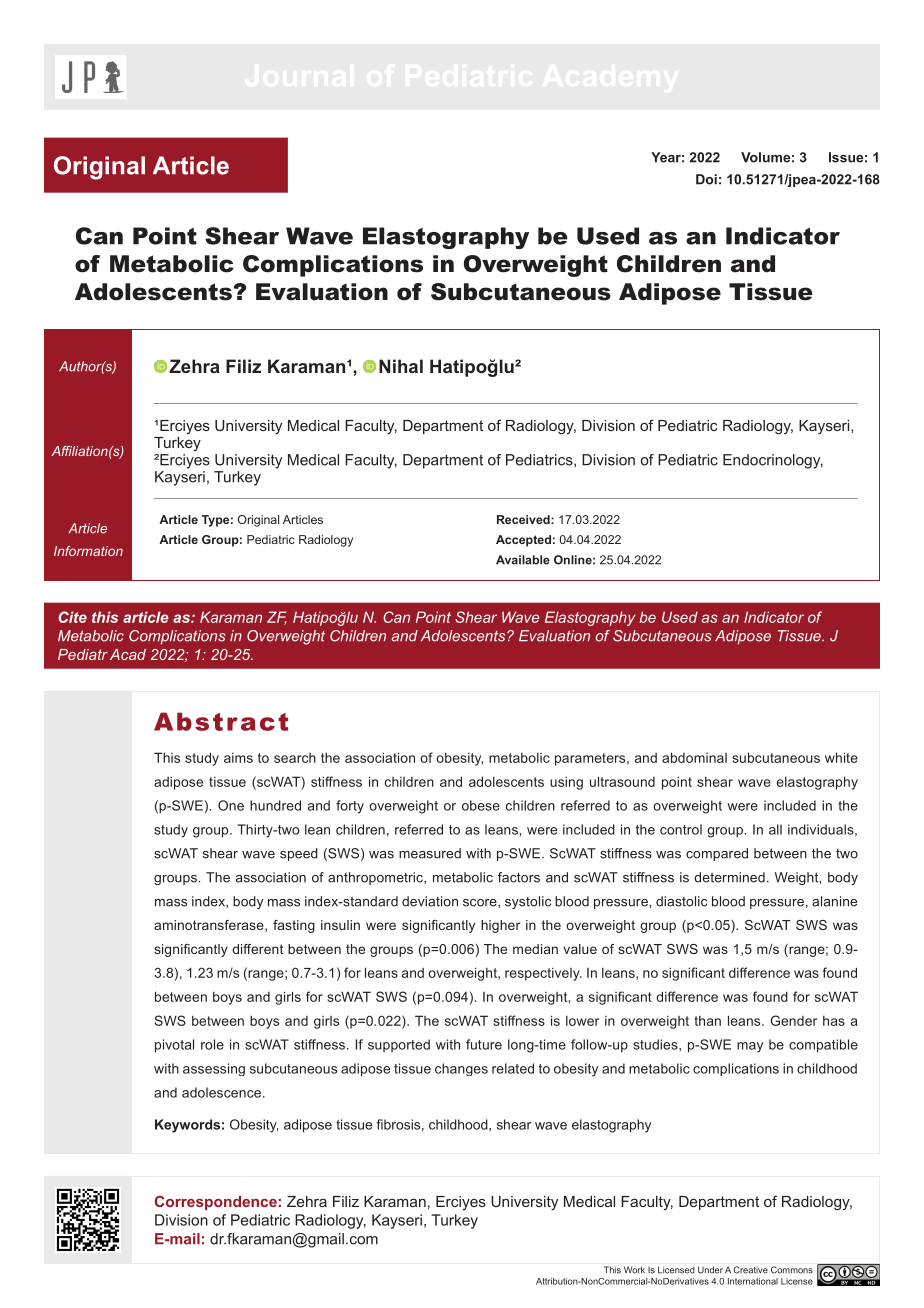 This document has height=1308, width=924. I want to click on Endocrinology, so click(773, 461).
